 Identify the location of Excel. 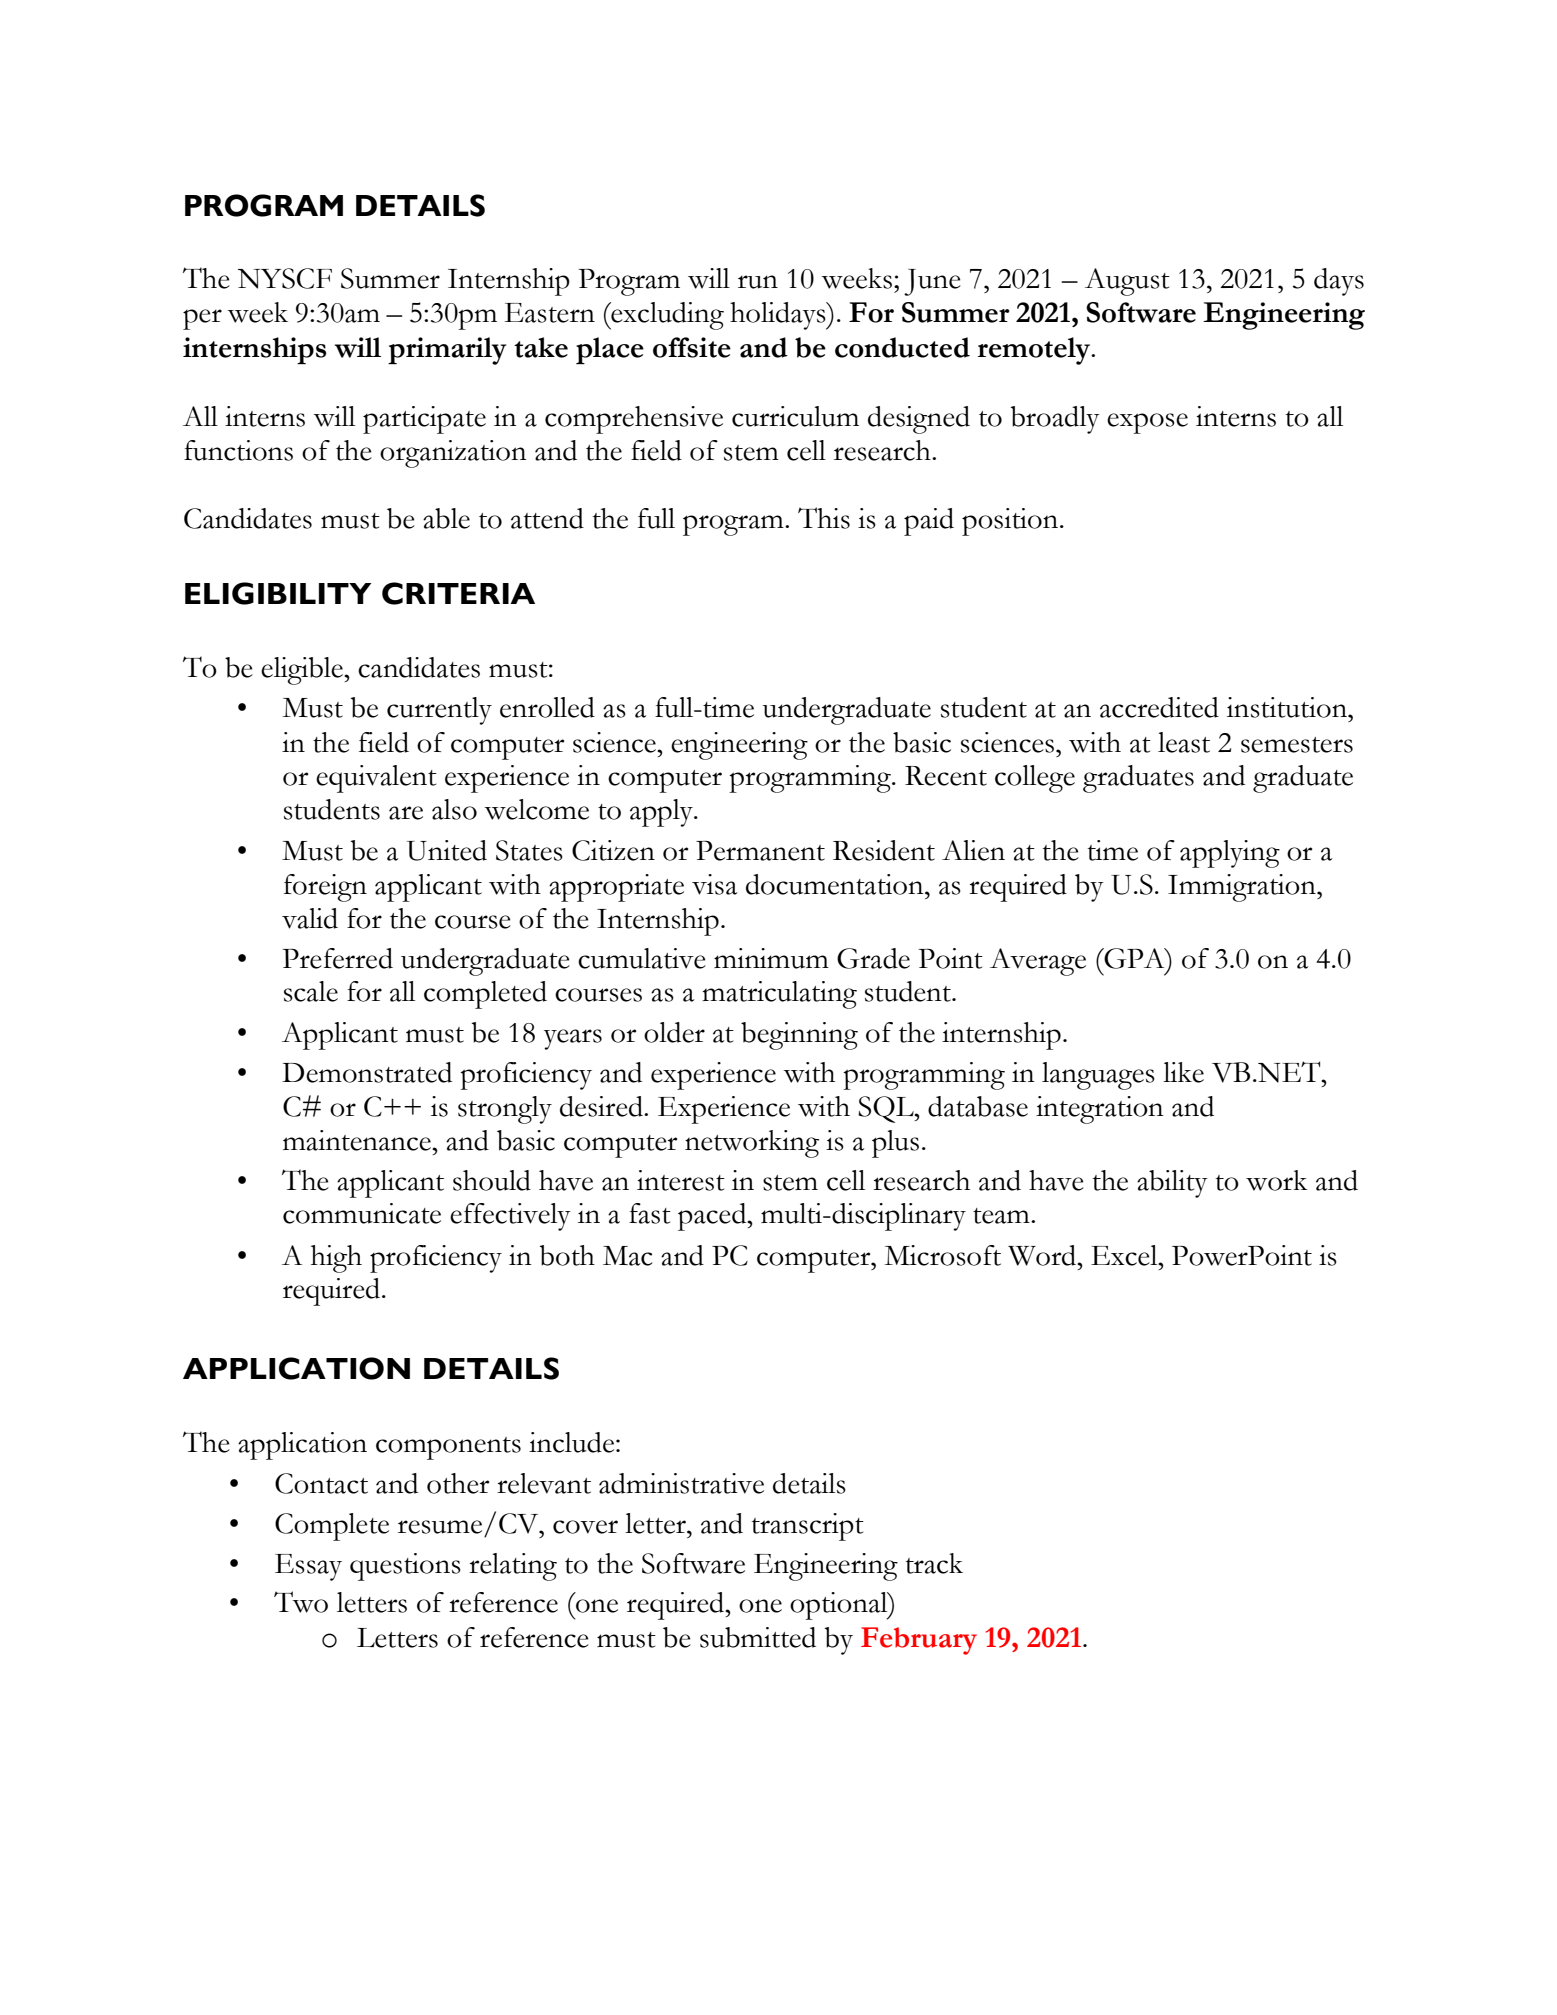
(1125, 1255).
